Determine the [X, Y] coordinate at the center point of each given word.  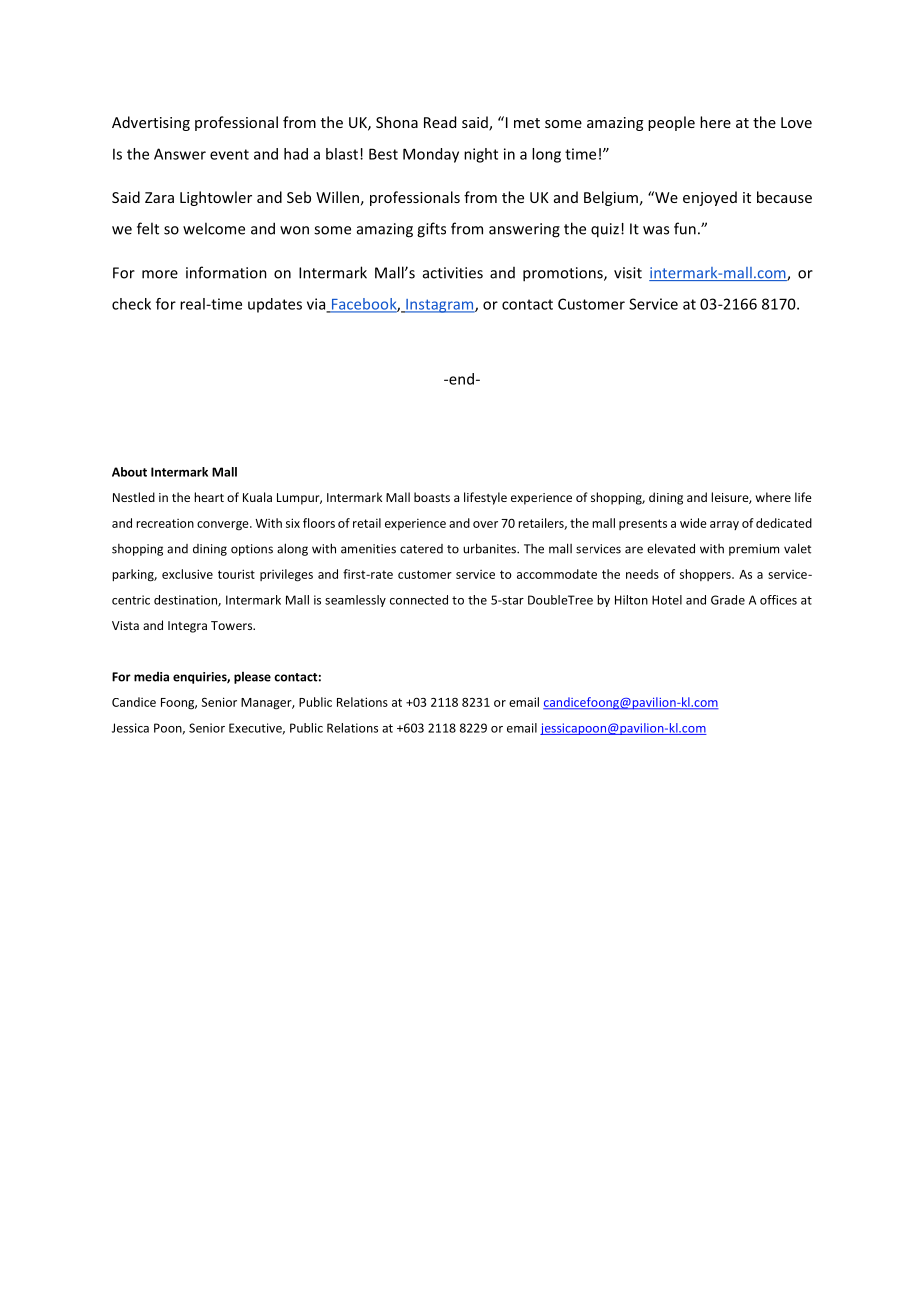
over [485, 524]
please [252, 678]
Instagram [440, 306]
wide [693, 523]
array [724, 525]
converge [224, 526]
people [671, 123]
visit [628, 273]
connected [419, 600]
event [229, 154]
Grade [728, 600]
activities [453, 273]
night [481, 155]
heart [209, 497]
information [226, 272]
